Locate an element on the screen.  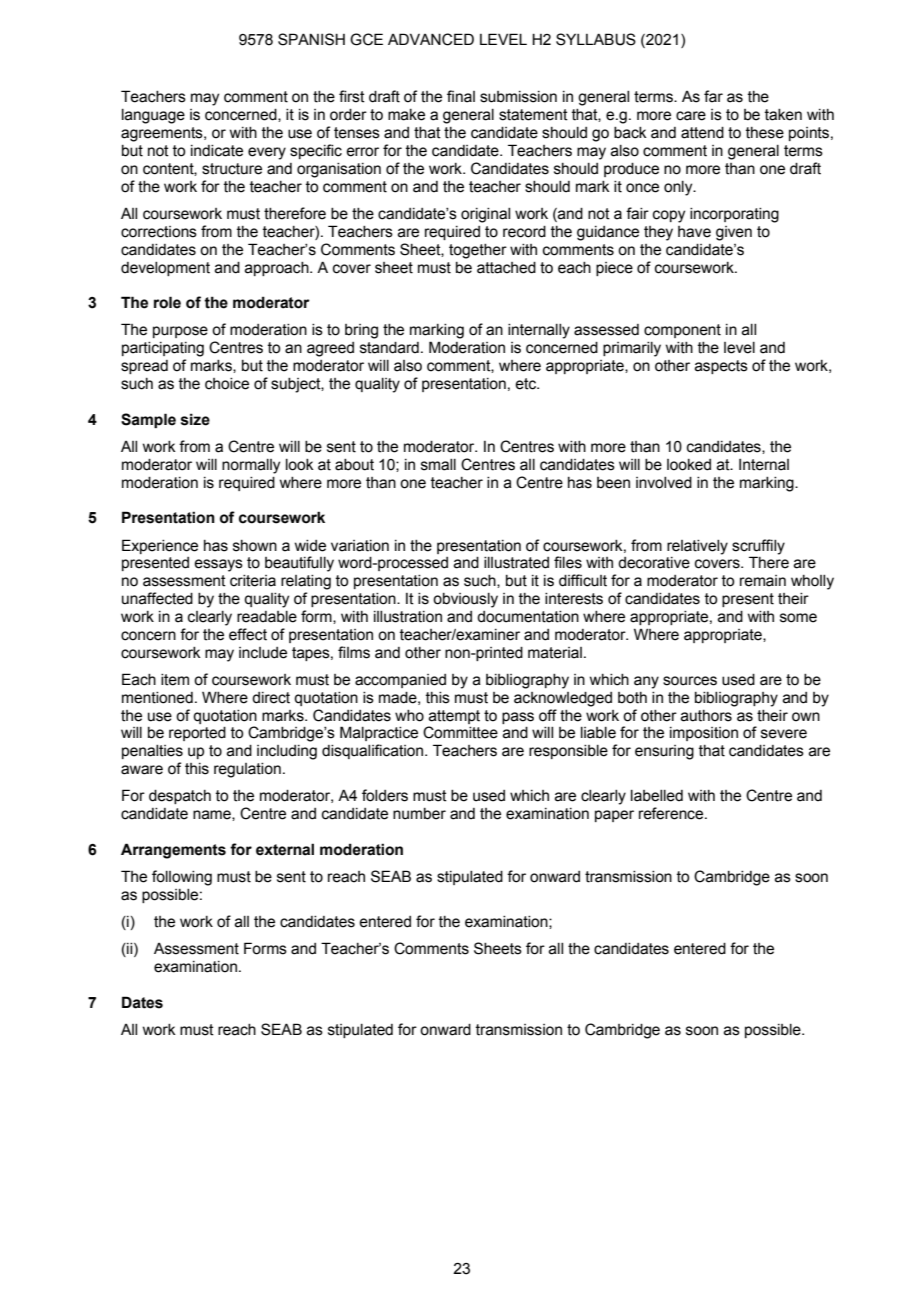
far is located at coordinates (713, 96).
